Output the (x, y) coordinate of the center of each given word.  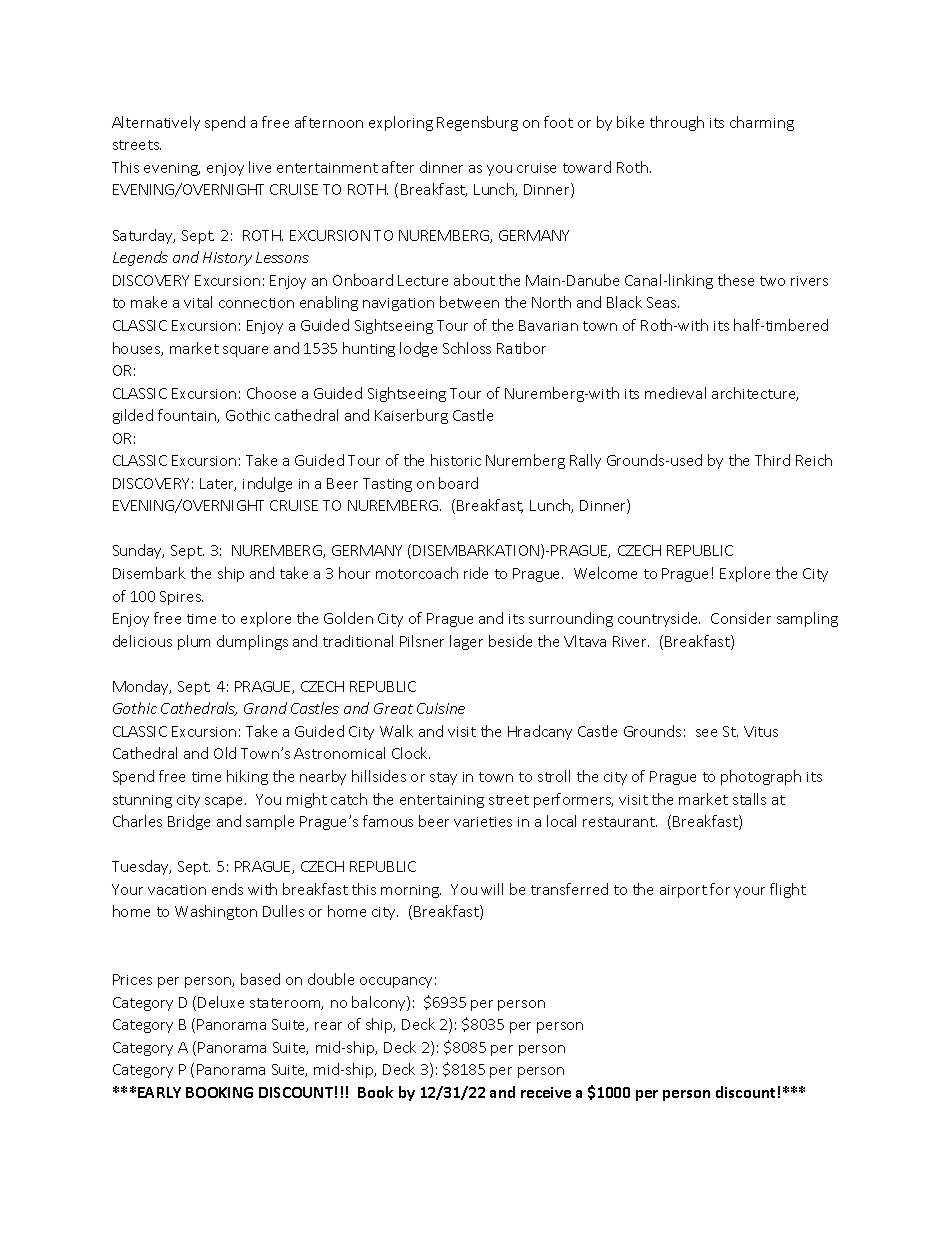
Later (218, 484)
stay (443, 778)
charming (762, 123)
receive (546, 1092)
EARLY (159, 1092)
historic (456, 460)
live (260, 167)
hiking (247, 777)
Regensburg (477, 123)
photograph (761, 777)
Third (772, 460)
